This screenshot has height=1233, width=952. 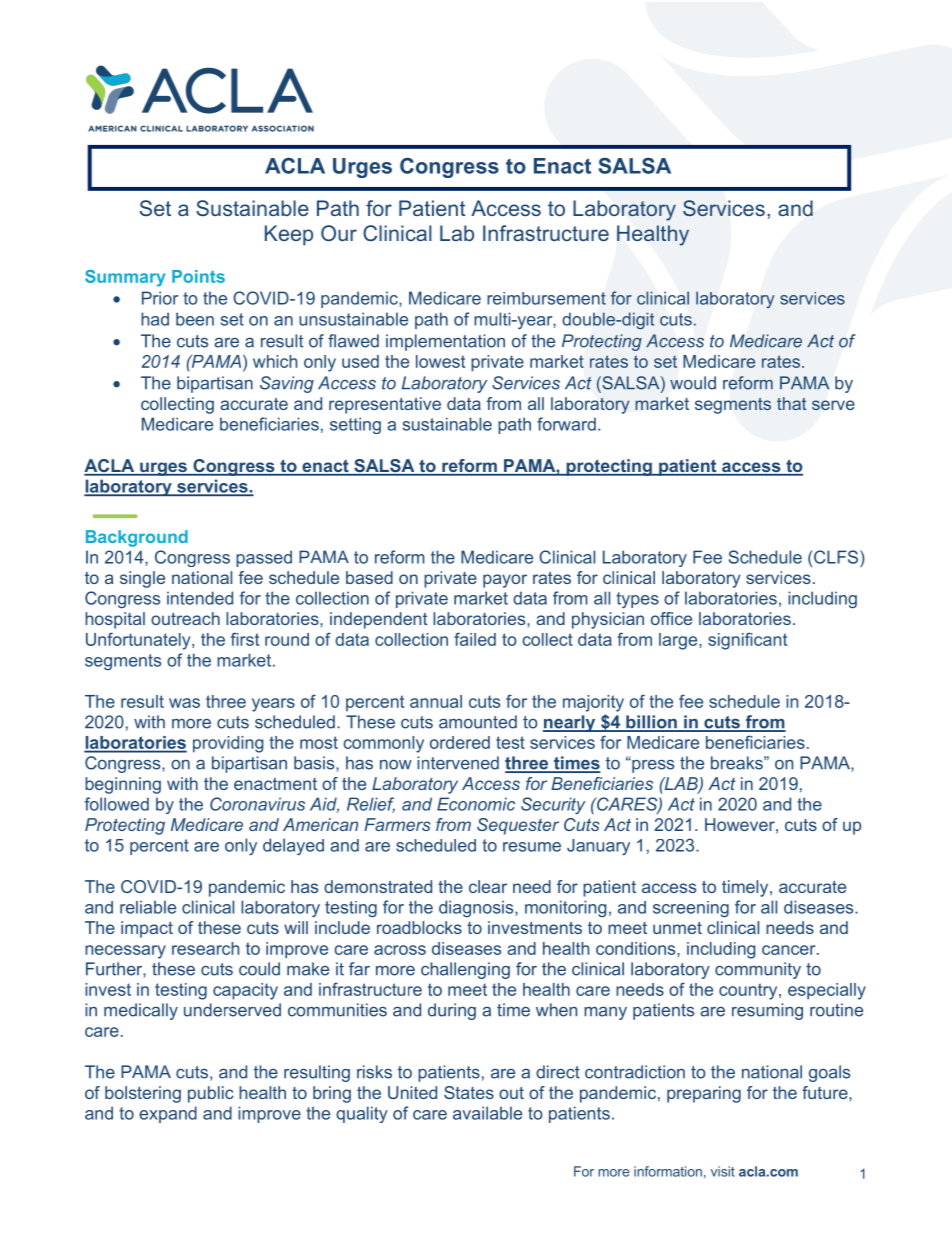 I want to click on amounted, so click(x=478, y=722).
